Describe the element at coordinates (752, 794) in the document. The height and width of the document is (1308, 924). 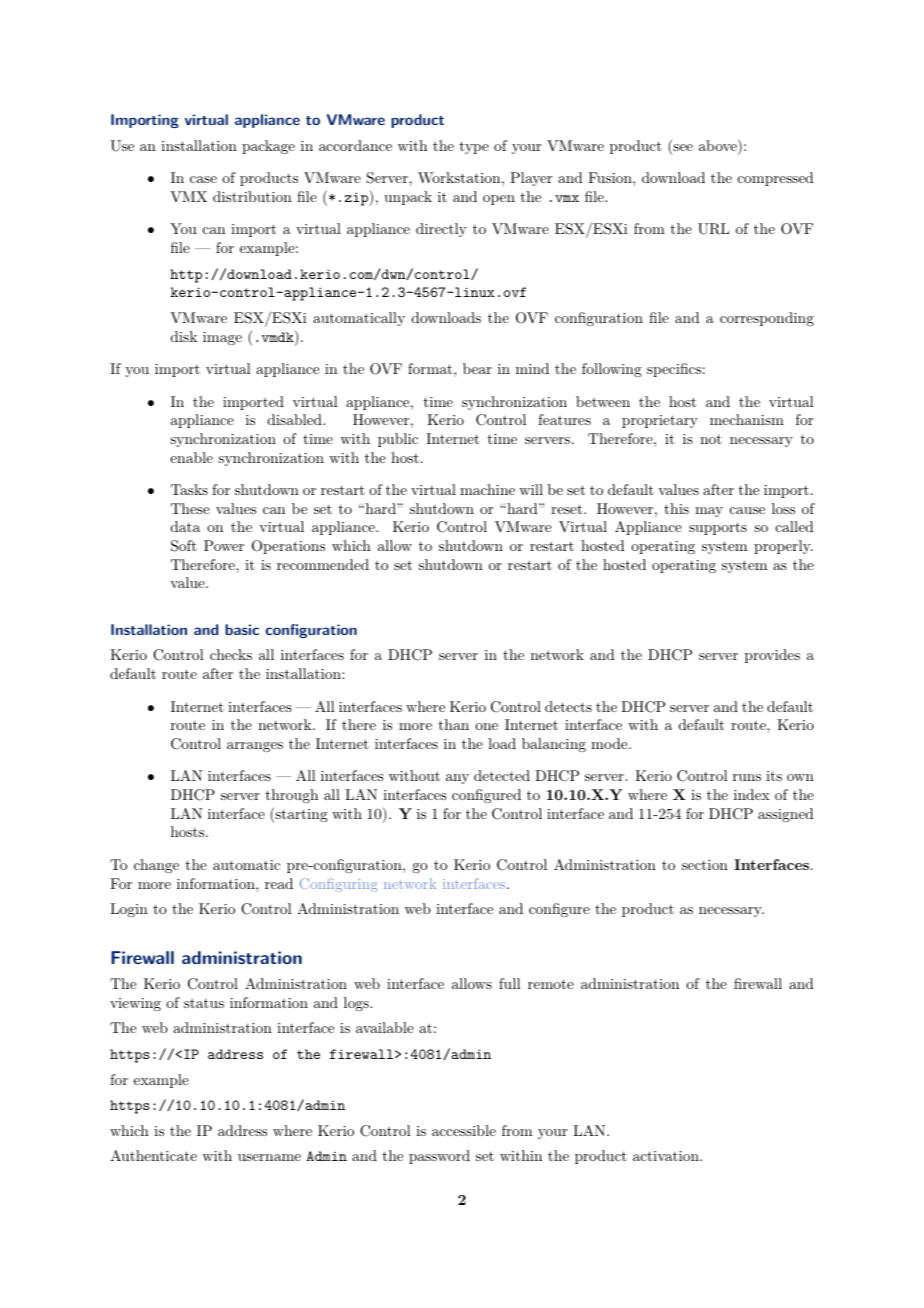
I see `index` at that location.
